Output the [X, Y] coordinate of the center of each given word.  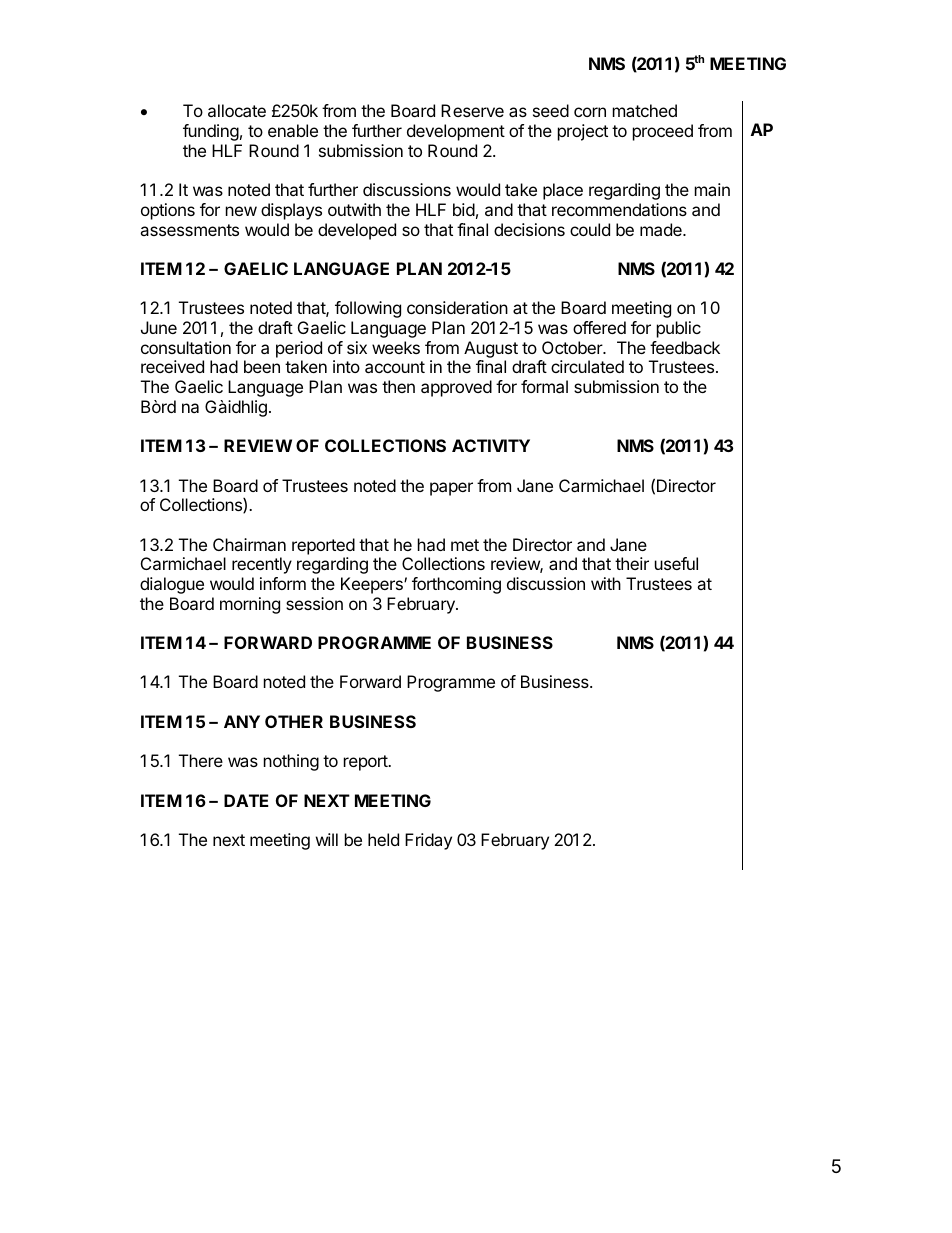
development [456, 132]
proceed [663, 132]
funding [211, 132]
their [632, 563]
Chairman [249, 544]
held [383, 839]
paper [451, 489]
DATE [246, 800]
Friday [428, 841]
